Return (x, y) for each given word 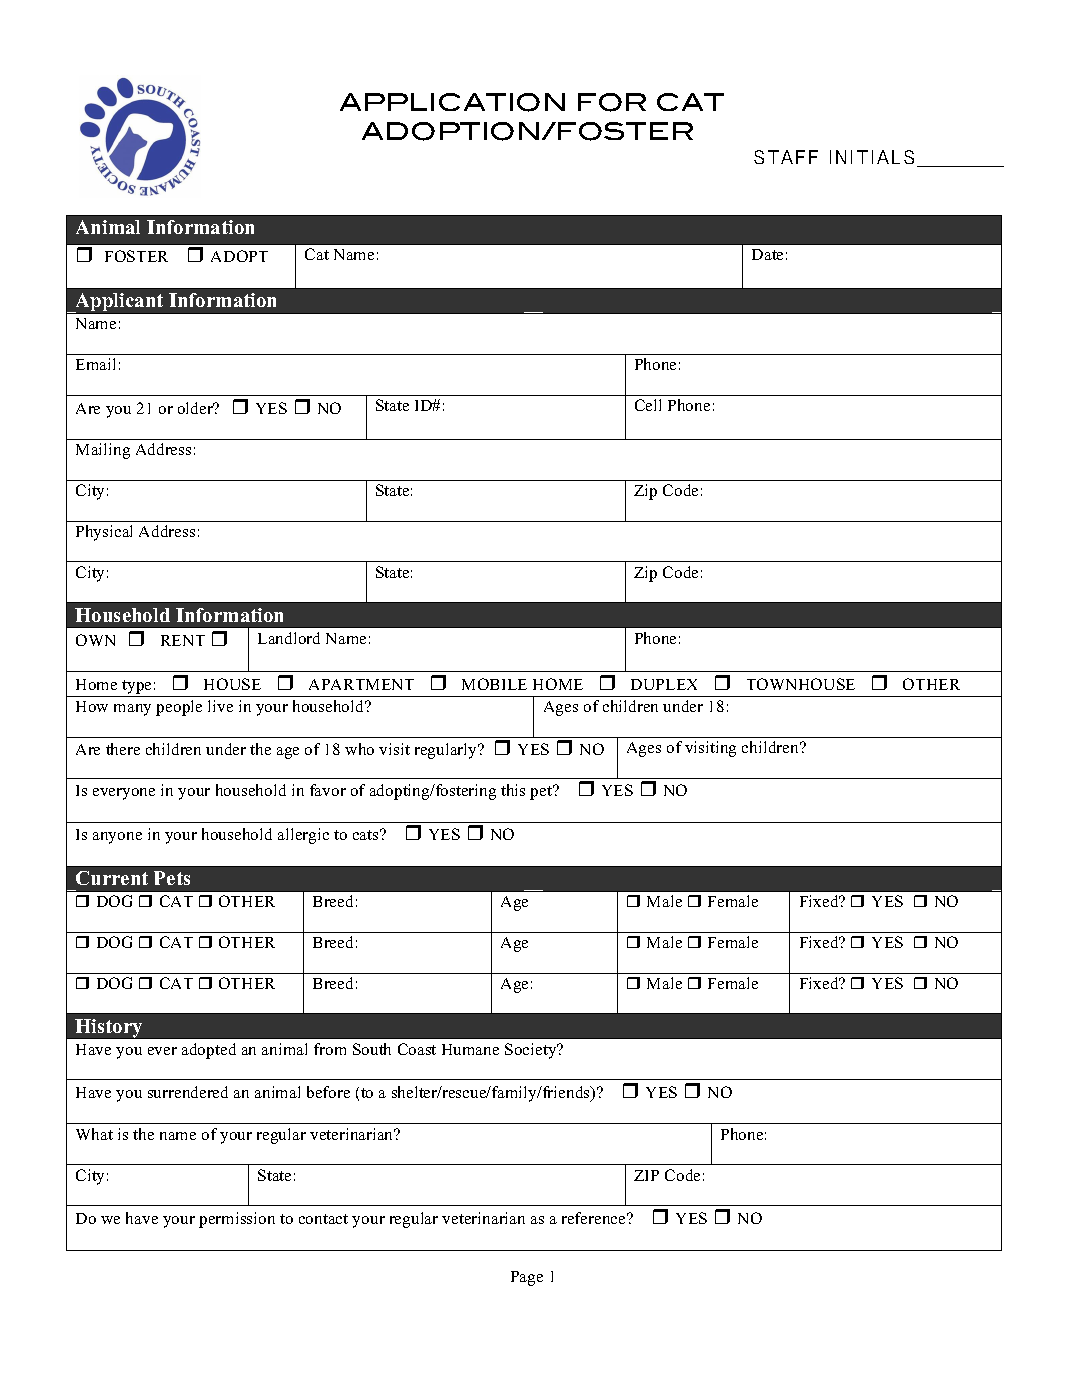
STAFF (786, 157)
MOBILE (494, 684)
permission (237, 1220)
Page (527, 1278)
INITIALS (872, 157)
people (179, 708)
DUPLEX (664, 684)
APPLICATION (452, 102)
